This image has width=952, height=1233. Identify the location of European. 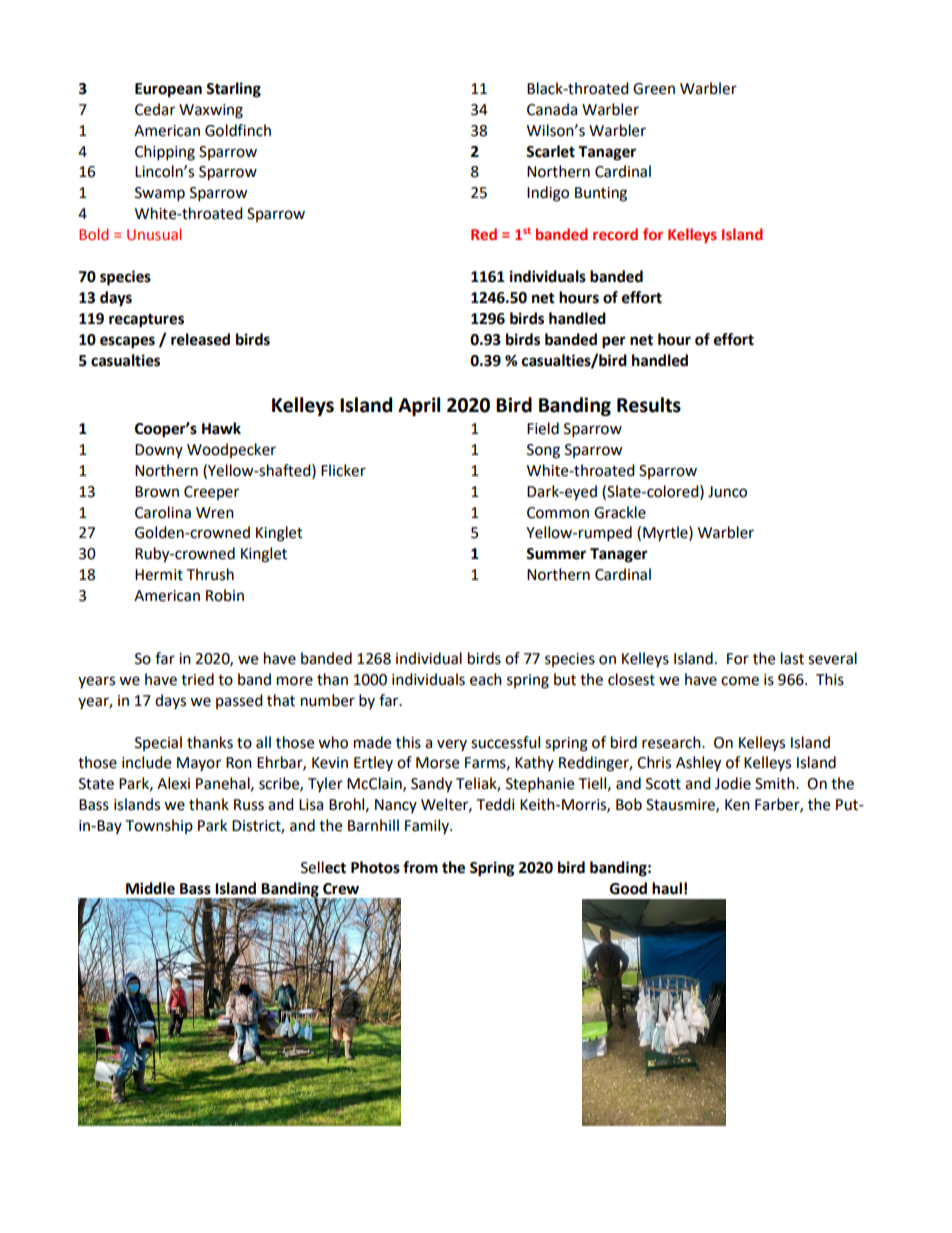
(168, 90).
